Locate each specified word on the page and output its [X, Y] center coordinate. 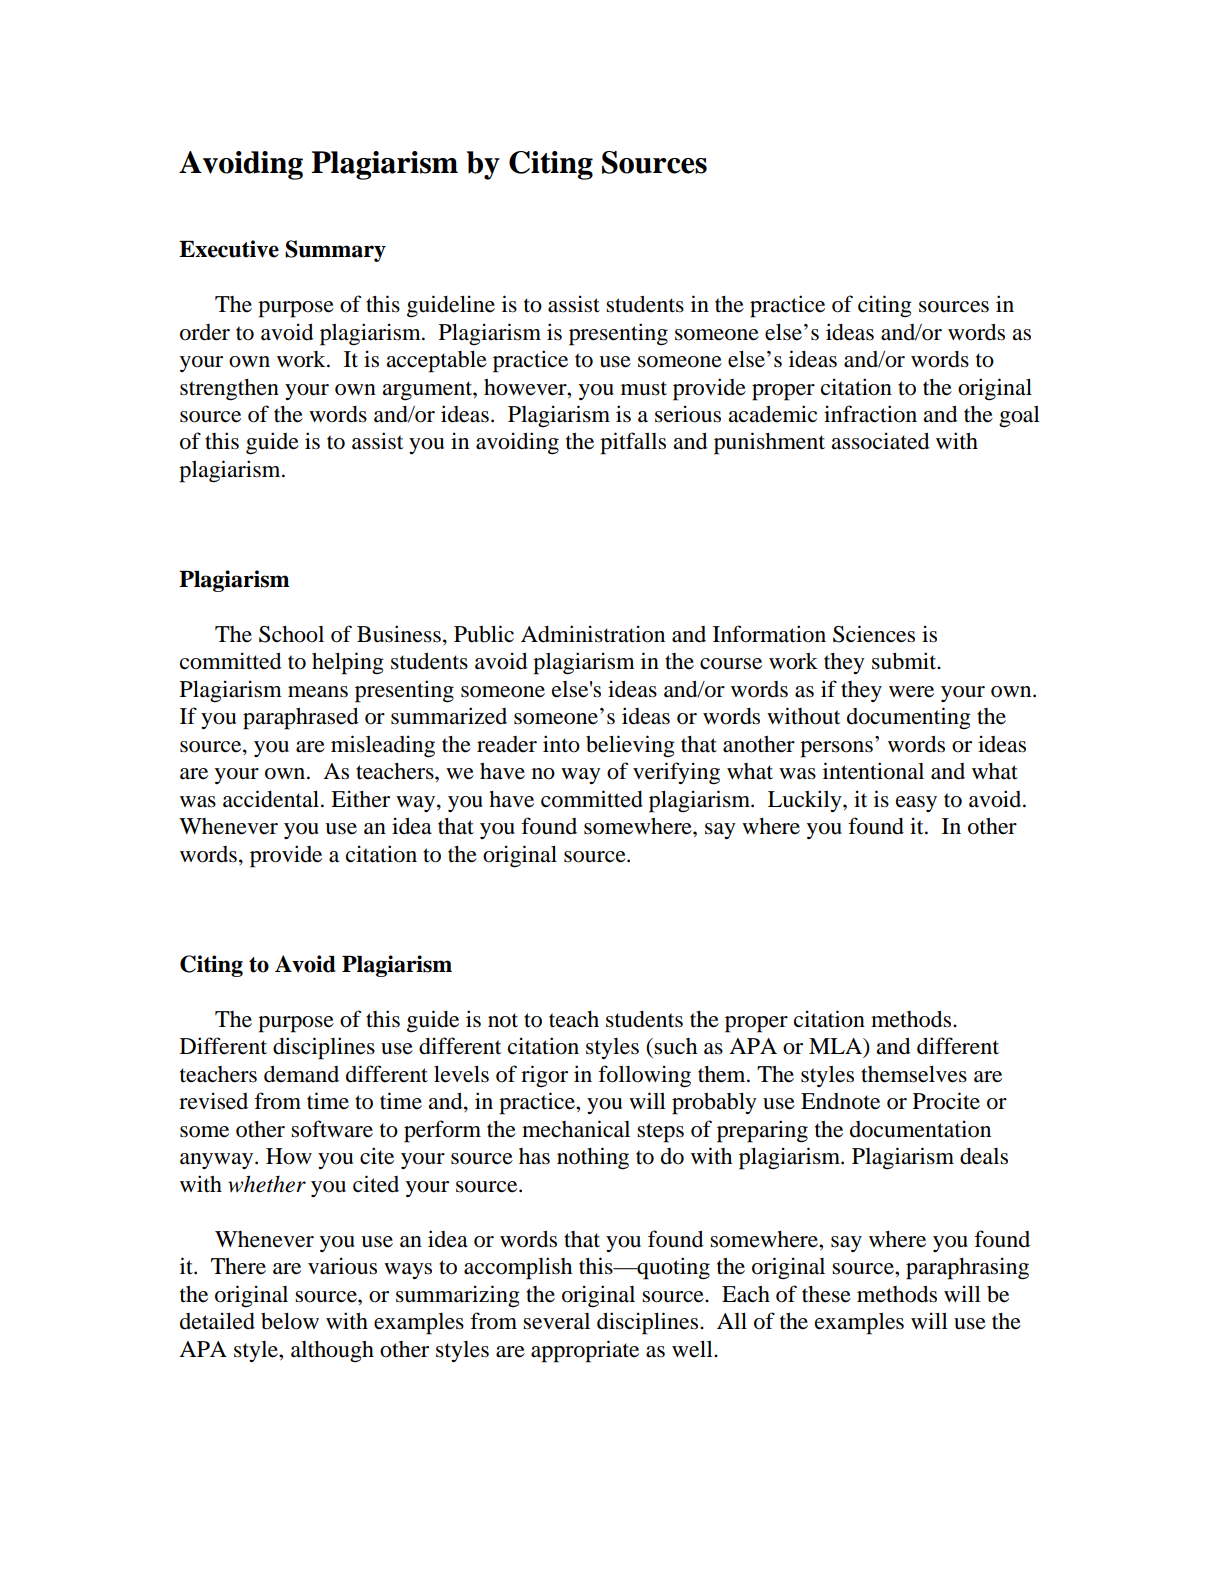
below [290, 1321]
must [644, 388]
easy [916, 804]
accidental [272, 799]
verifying [676, 773]
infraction [870, 414]
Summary [335, 251]
